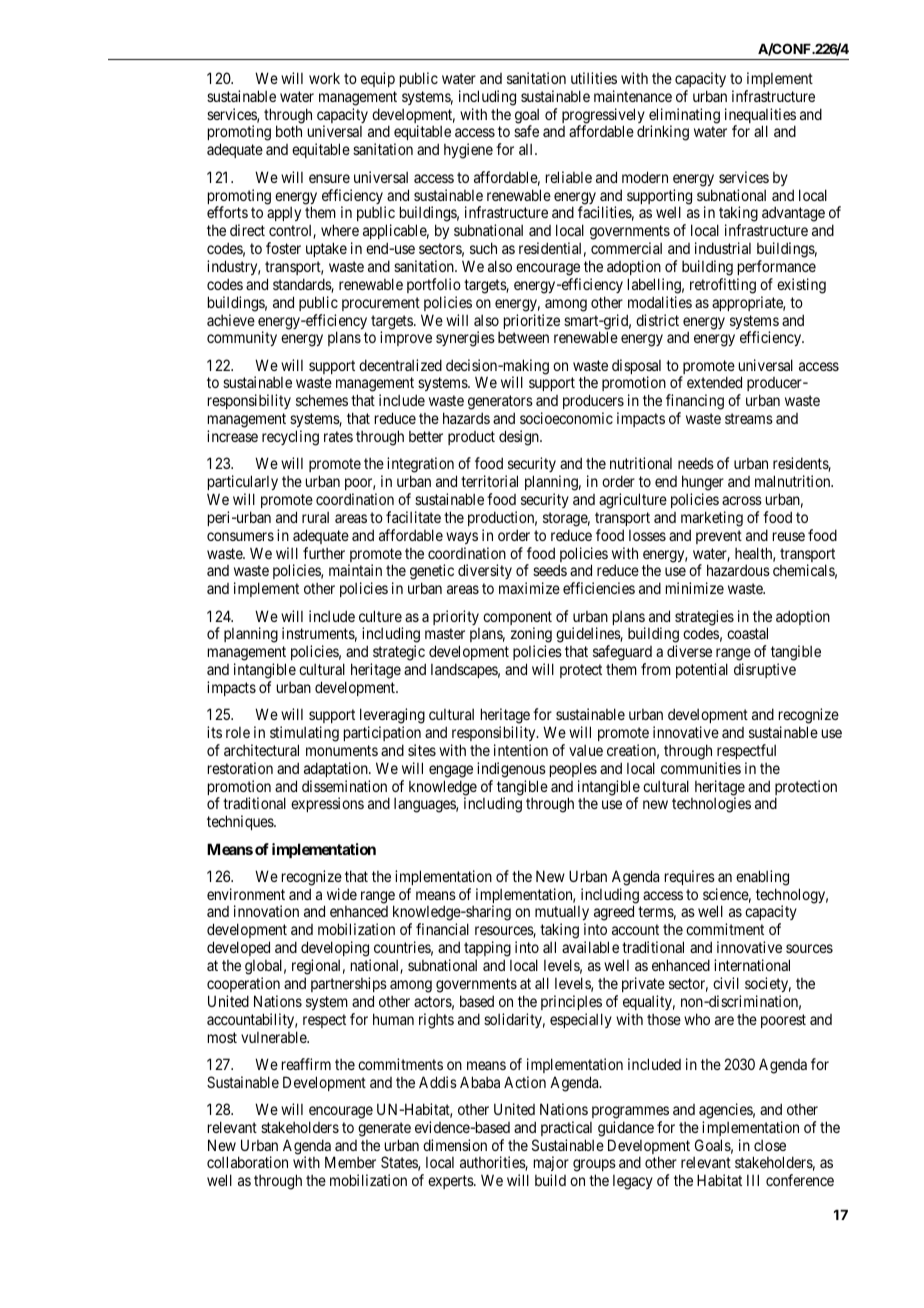 The width and height of the screenshot is (924, 1308). Describe the element at coordinates (714, 382) in the screenshot. I see `extended` at that location.
